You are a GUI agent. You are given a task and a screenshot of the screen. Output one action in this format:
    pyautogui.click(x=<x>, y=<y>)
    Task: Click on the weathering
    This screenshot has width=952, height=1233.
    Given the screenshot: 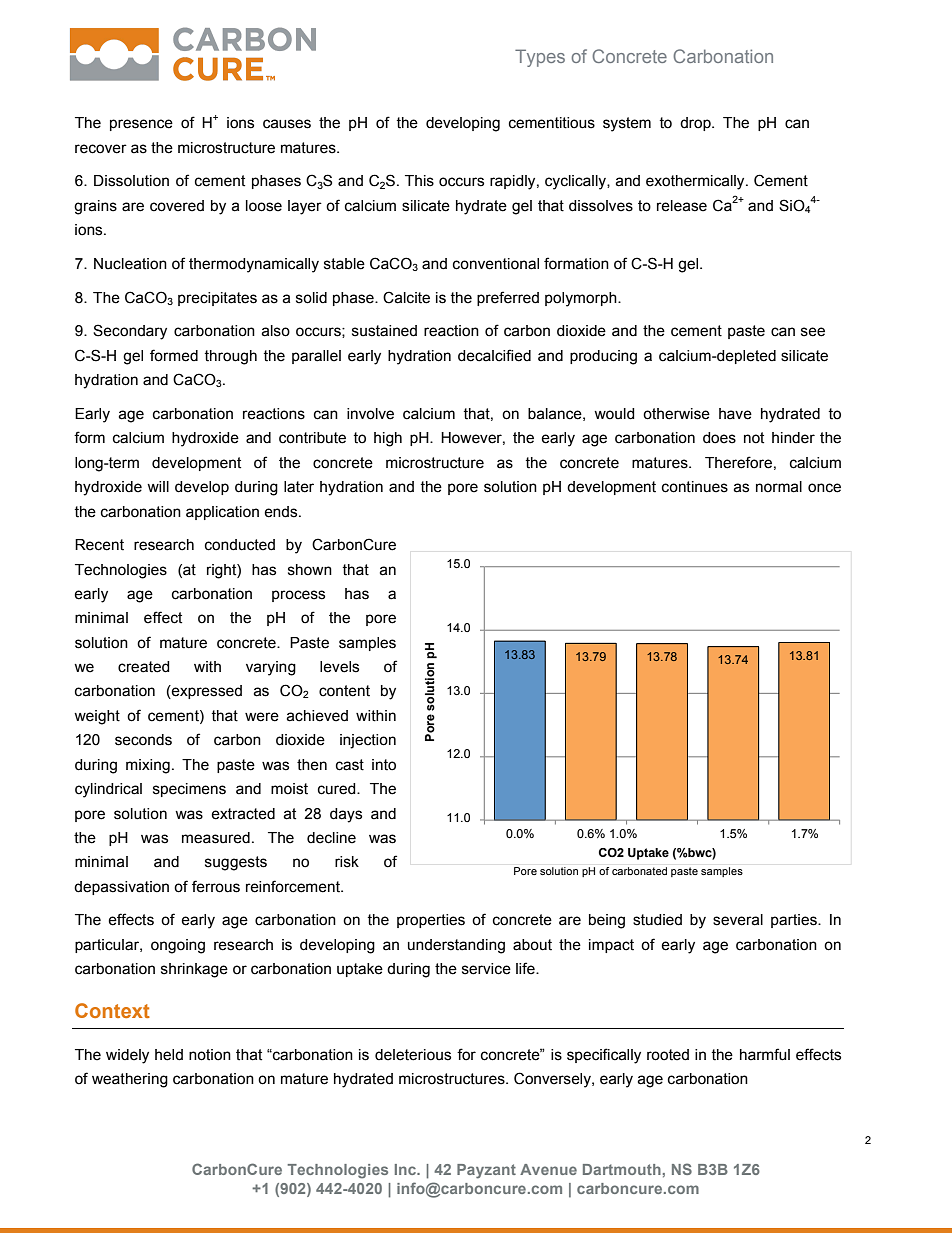 What is the action you would take?
    pyautogui.click(x=130, y=1080)
